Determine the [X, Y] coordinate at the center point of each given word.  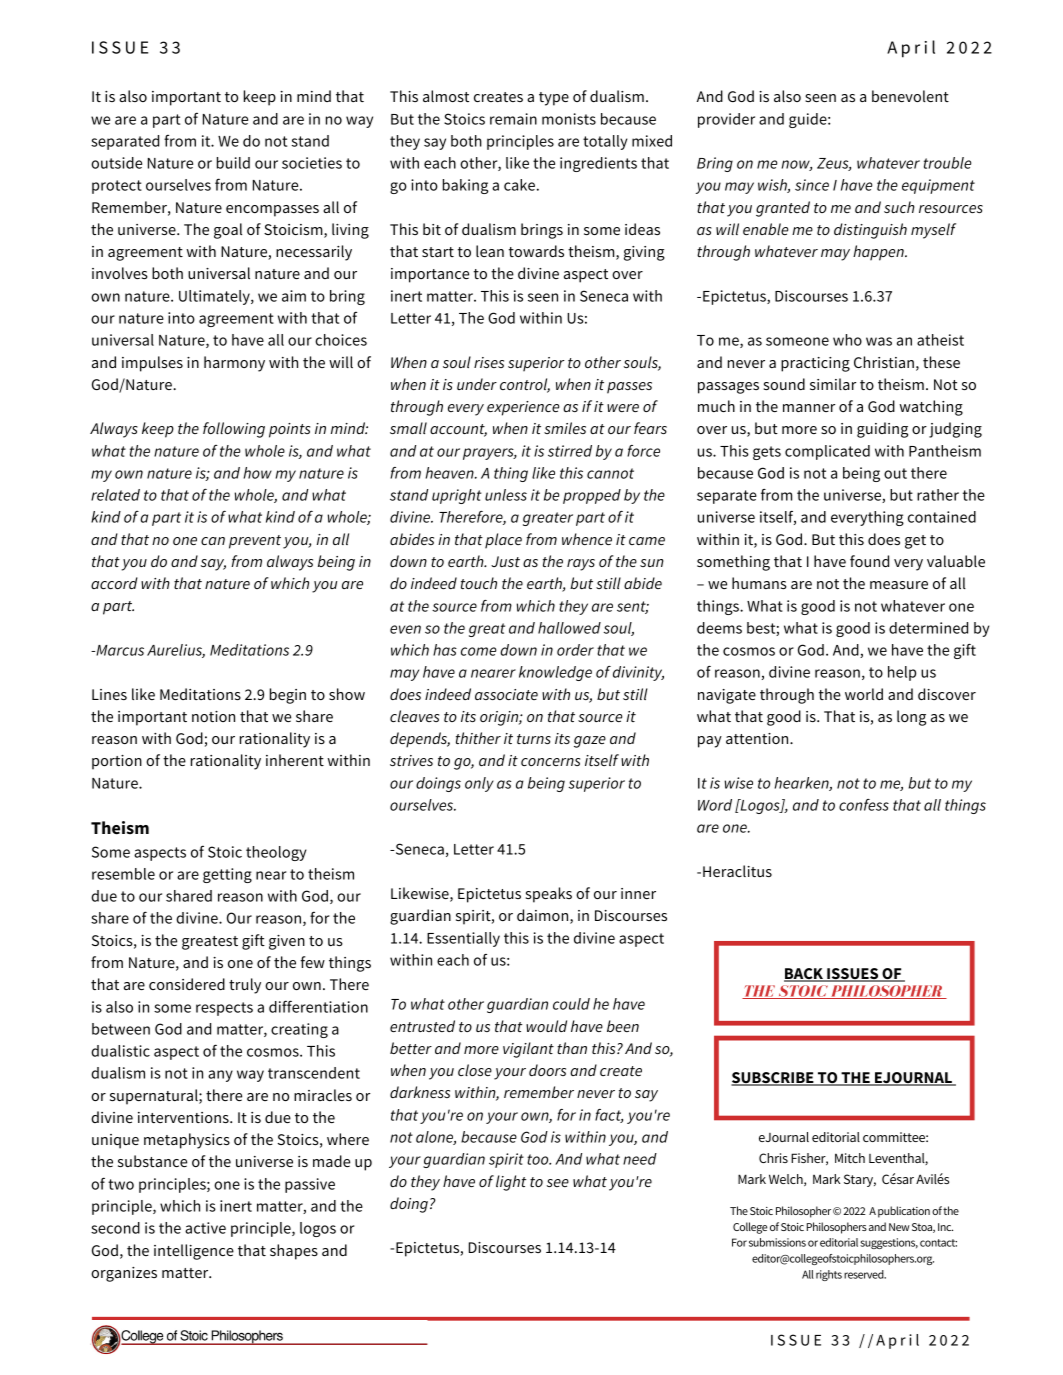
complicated [827, 452]
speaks [549, 895]
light [511, 1183]
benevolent [910, 96]
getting [227, 875]
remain [513, 119]
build [233, 163]
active [205, 1228]
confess [864, 805]
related [115, 495]
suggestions [889, 1243]
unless [506, 495]
